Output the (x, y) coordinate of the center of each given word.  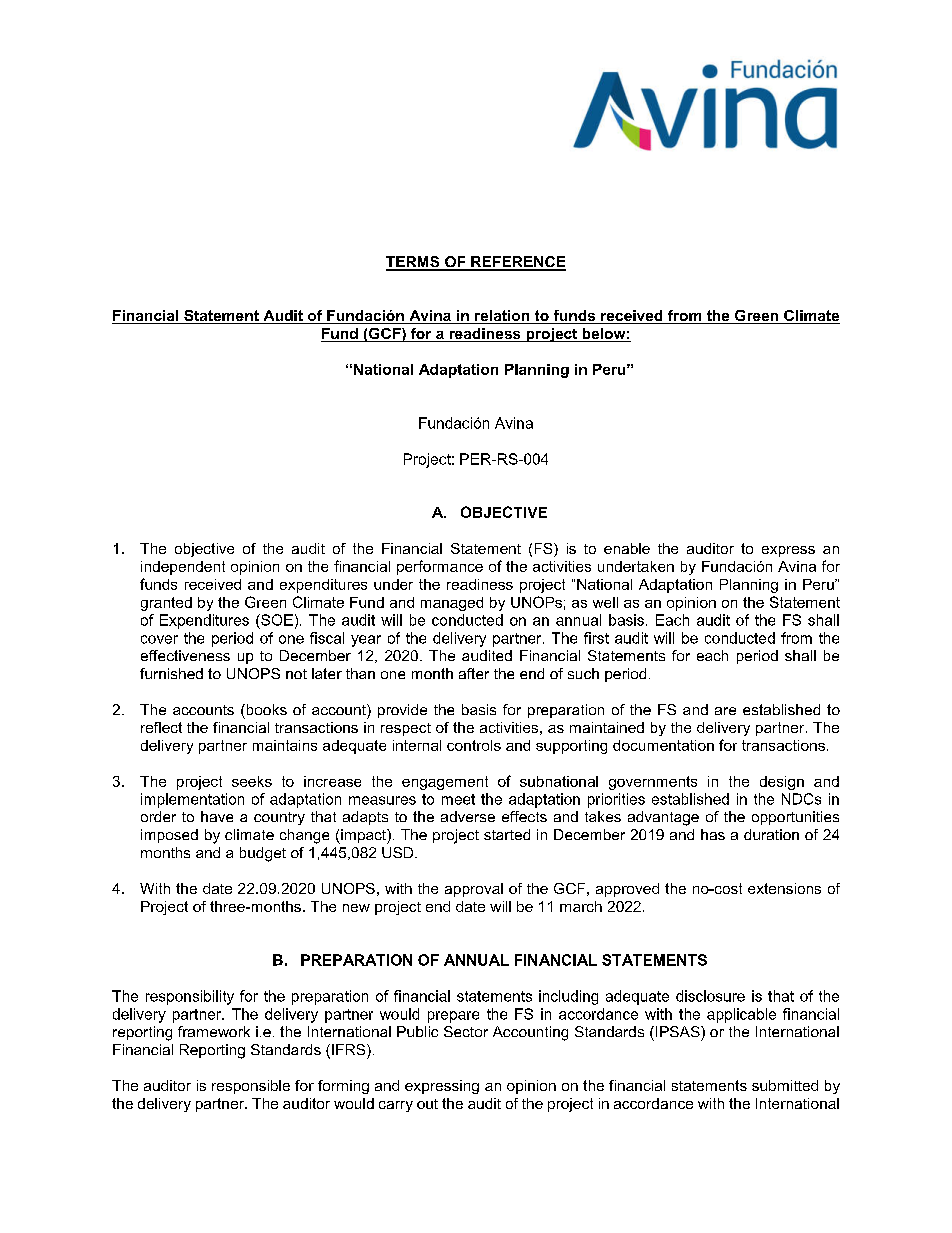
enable (627, 548)
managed (452, 604)
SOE (276, 620)
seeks (252, 781)
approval (474, 890)
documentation (663, 745)
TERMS (414, 263)
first (596, 638)
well (605, 602)
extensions (784, 888)
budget (263, 854)
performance (440, 567)
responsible (251, 1087)
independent (183, 568)
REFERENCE (517, 263)
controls (474, 745)
